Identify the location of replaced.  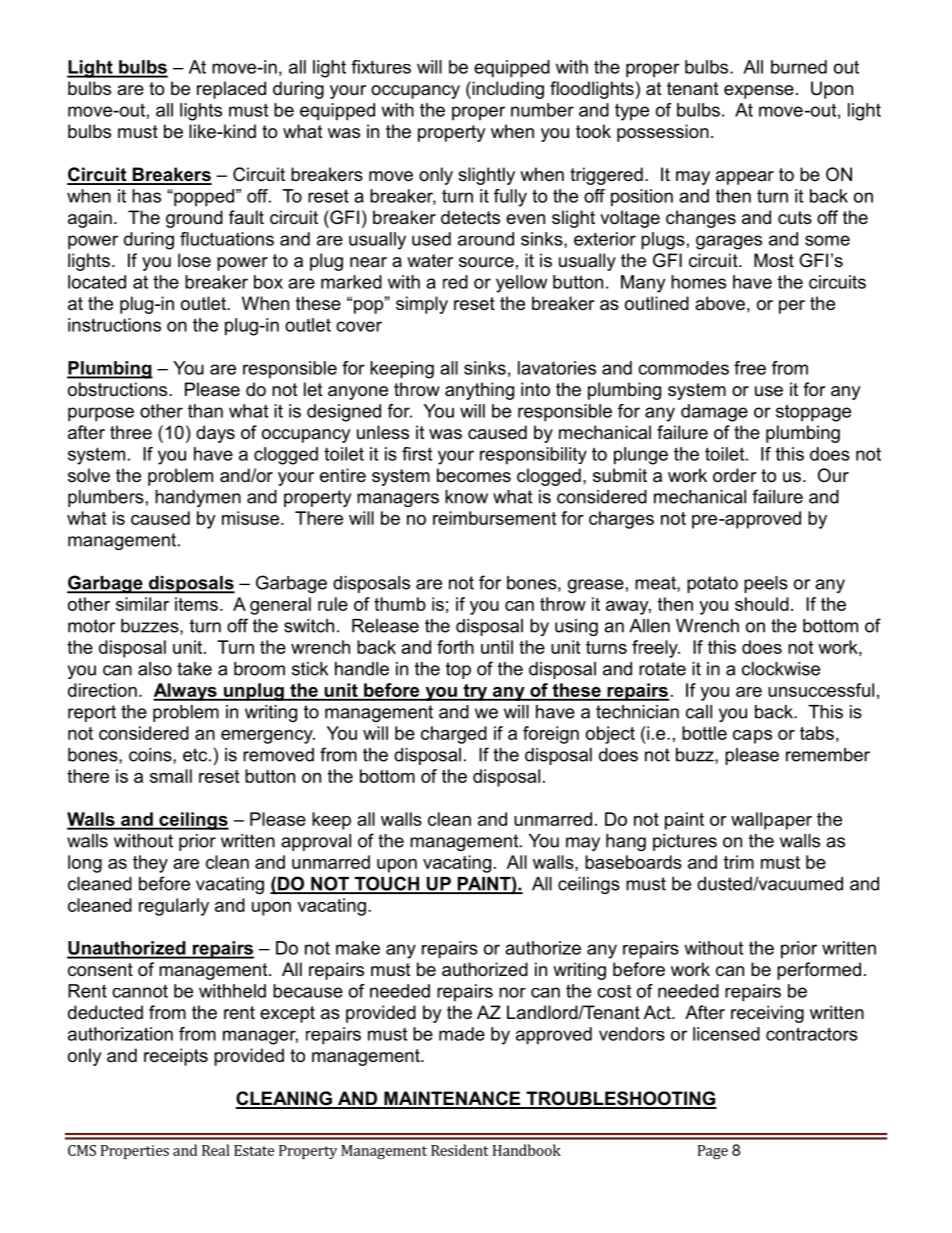
(231, 90).
